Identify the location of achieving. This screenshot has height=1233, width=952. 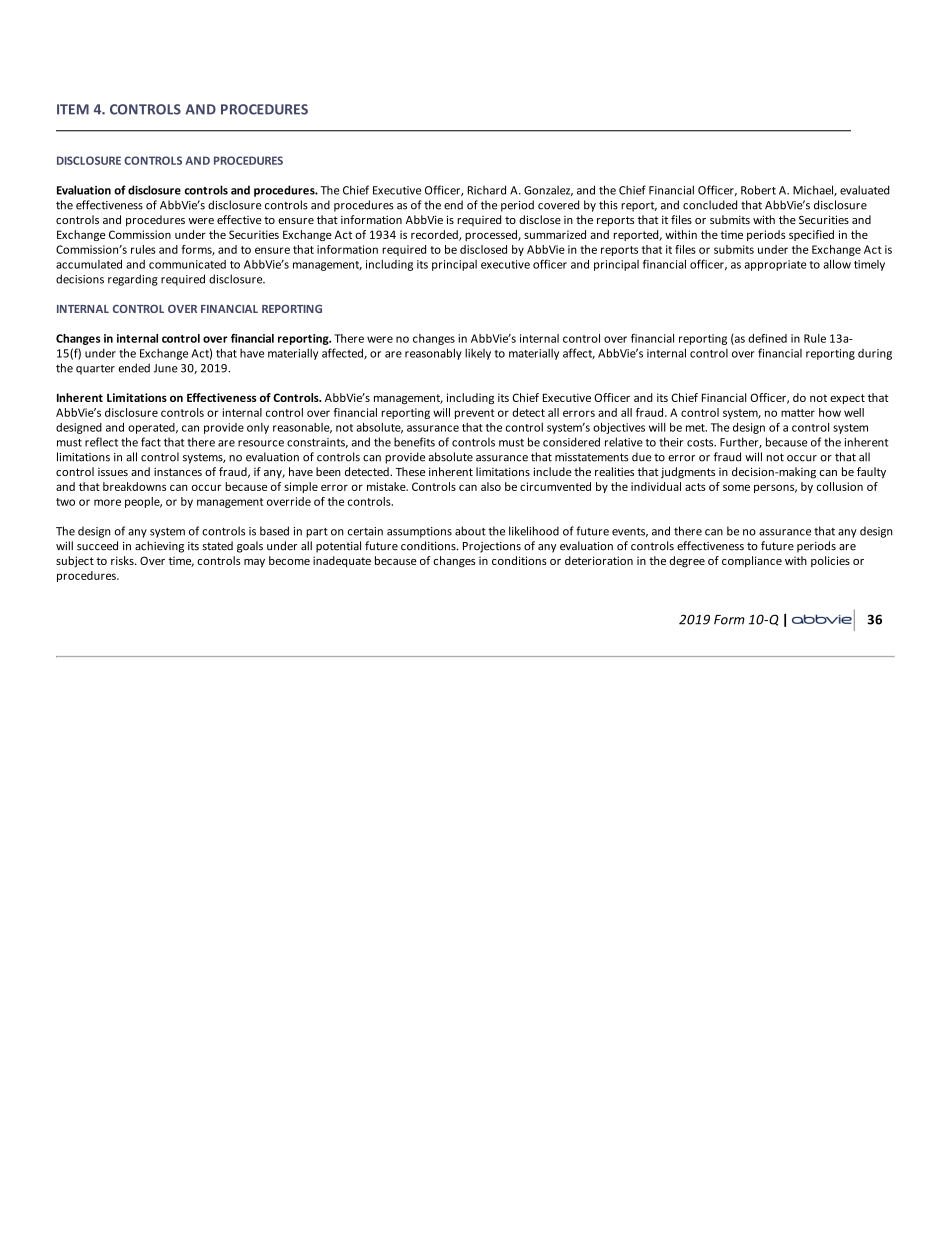
(159, 547).
